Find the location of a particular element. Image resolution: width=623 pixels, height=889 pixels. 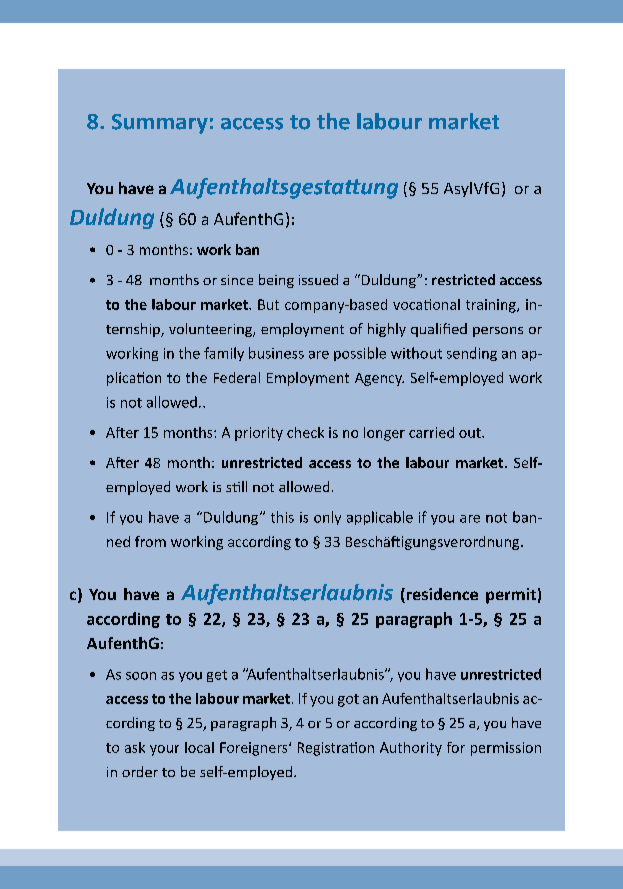

get is located at coordinates (217, 676).
